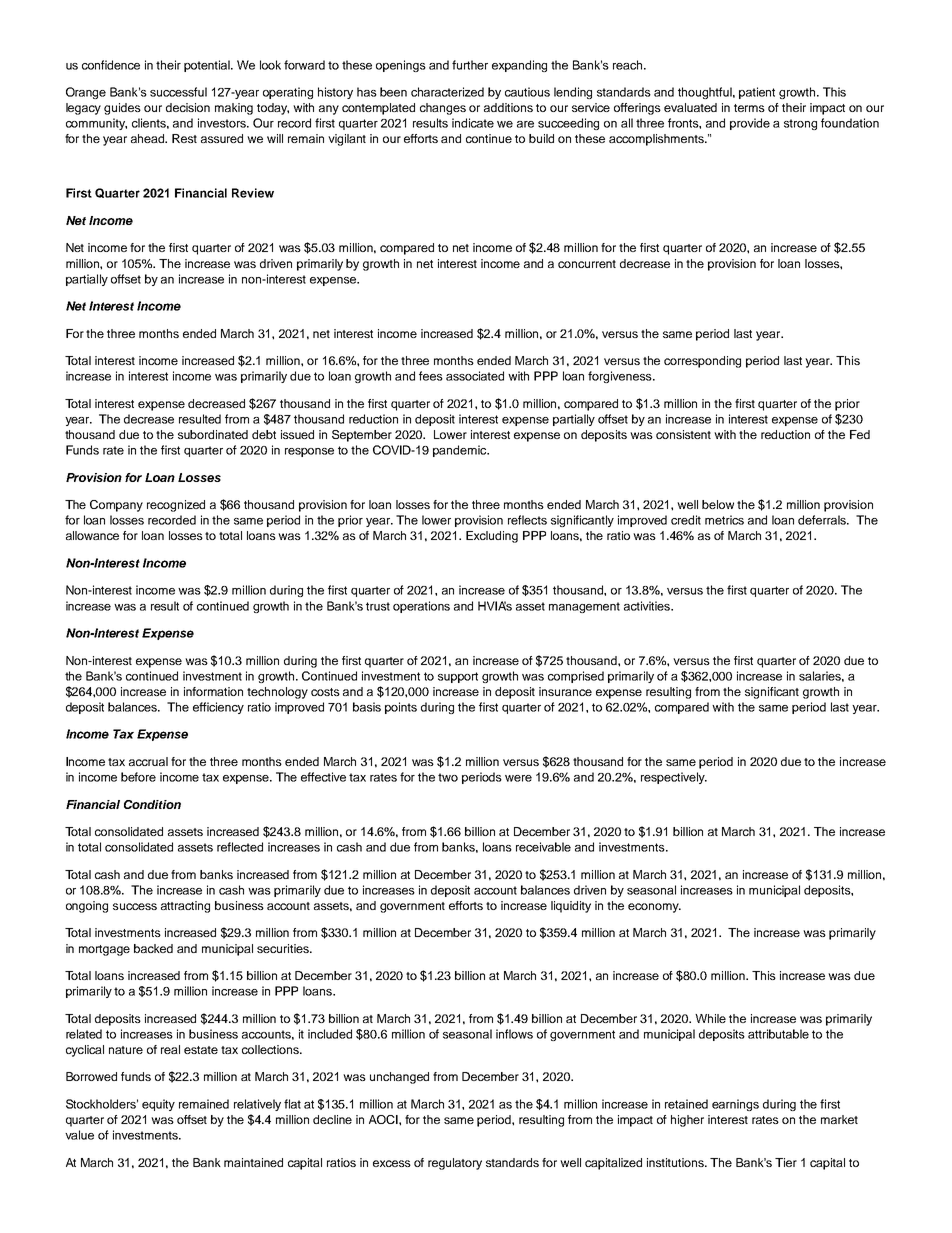 Image resolution: width=952 pixels, height=1233 pixels. I want to click on patient, so click(757, 93).
